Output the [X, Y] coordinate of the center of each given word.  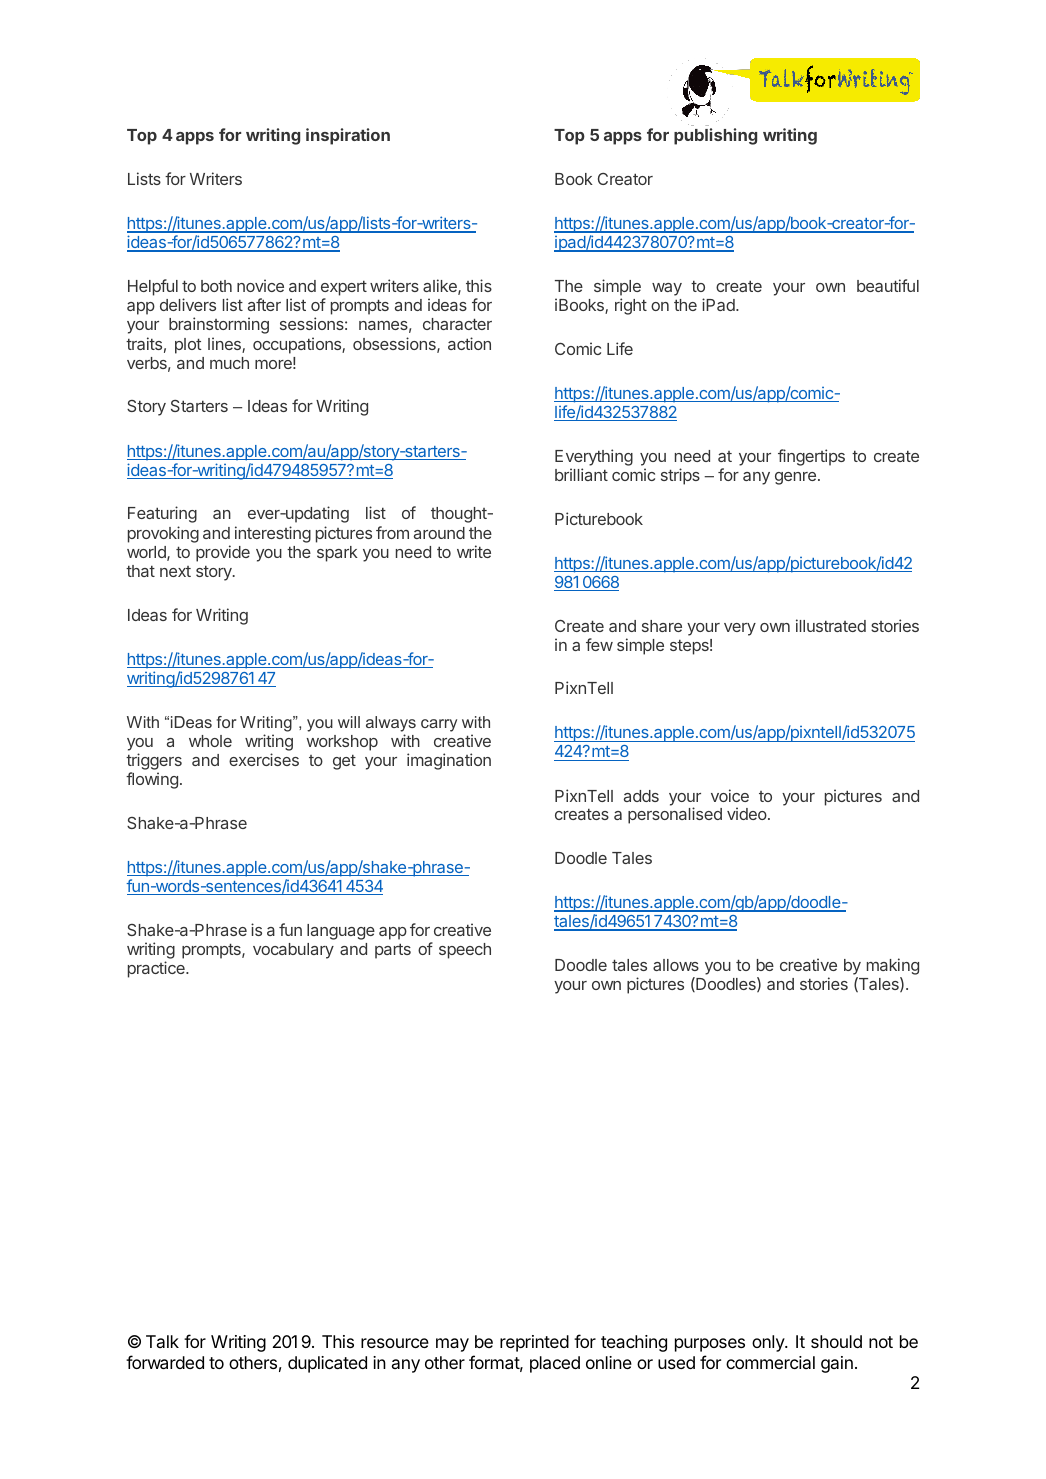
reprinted [534, 1343]
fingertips [811, 457]
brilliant [581, 474]
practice [157, 969]
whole [210, 741]
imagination [449, 761]
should [836, 1341]
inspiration [348, 136]
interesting [273, 534]
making [893, 968]
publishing [715, 136]
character [457, 324]
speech [465, 951]
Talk [162, 1341]
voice [730, 795]
